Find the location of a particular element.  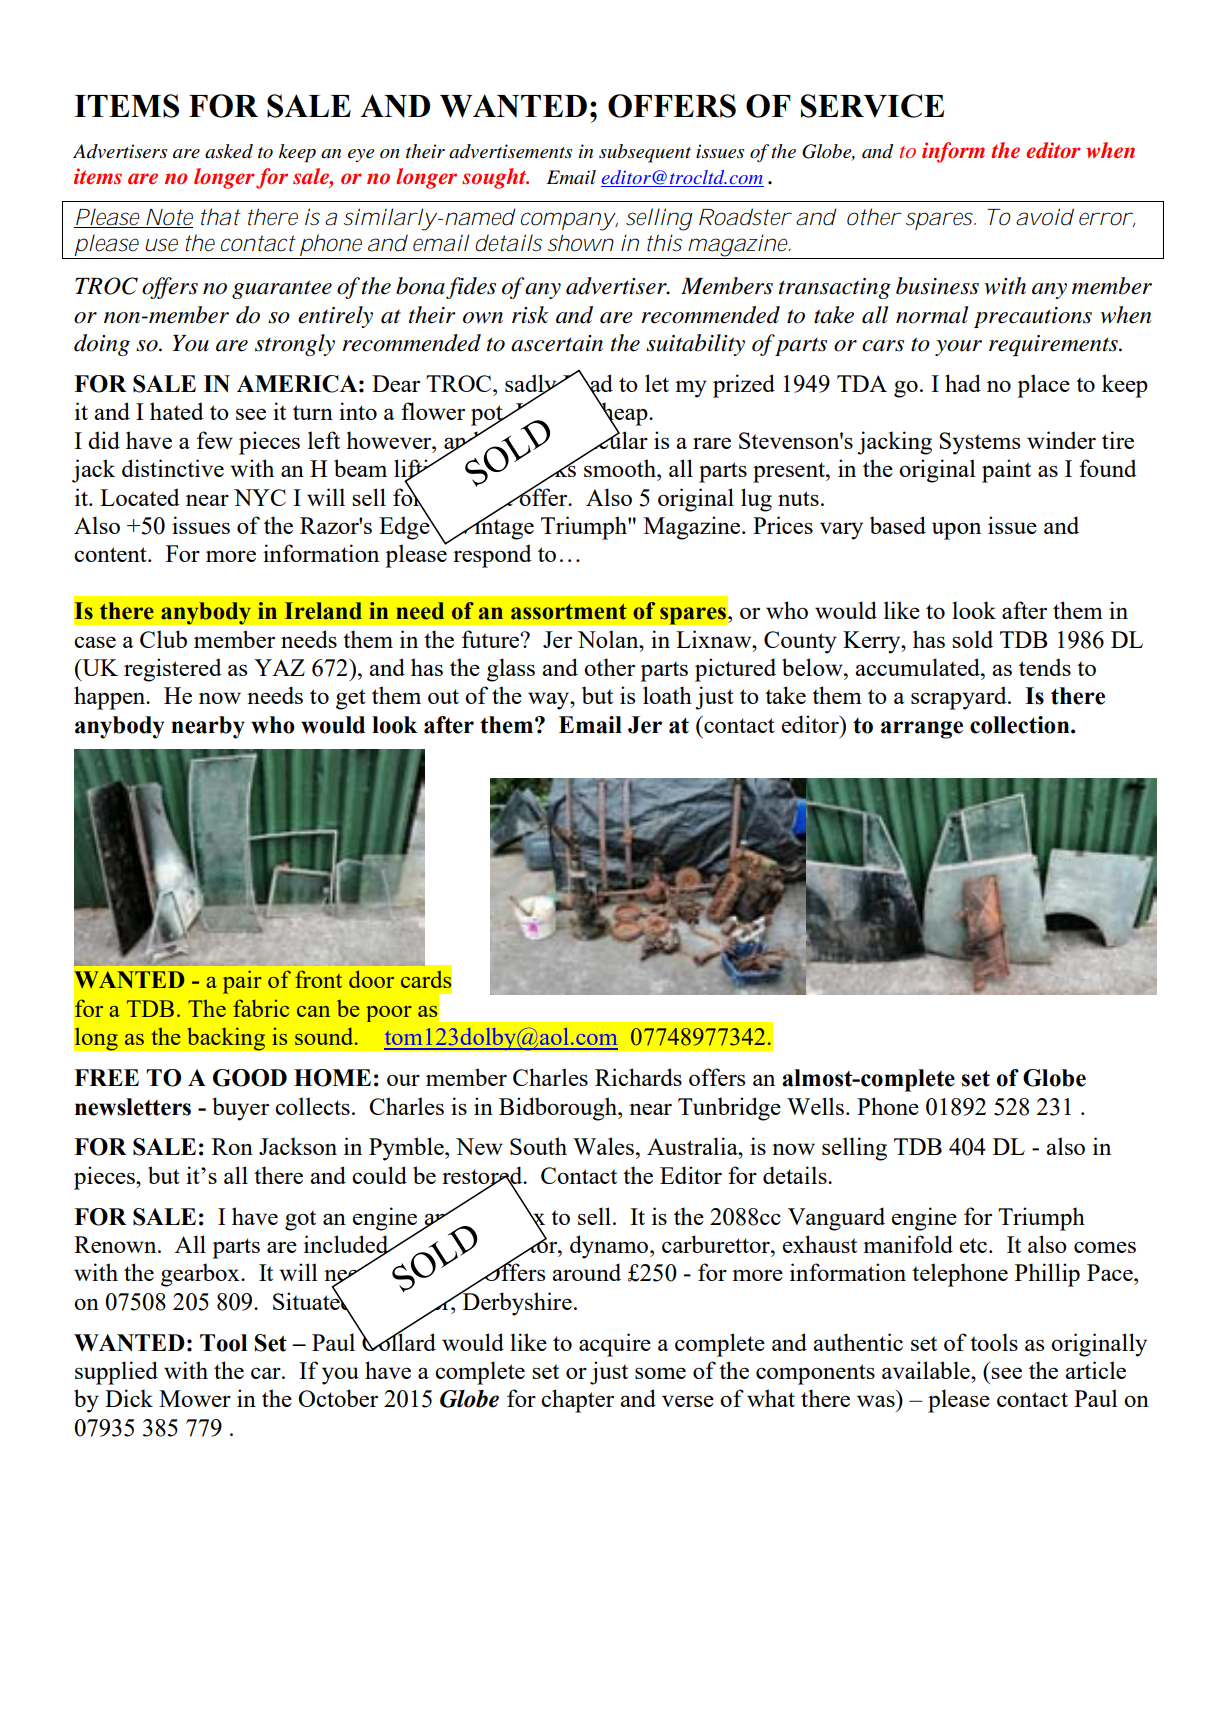

Wells is located at coordinates (815, 1106).
